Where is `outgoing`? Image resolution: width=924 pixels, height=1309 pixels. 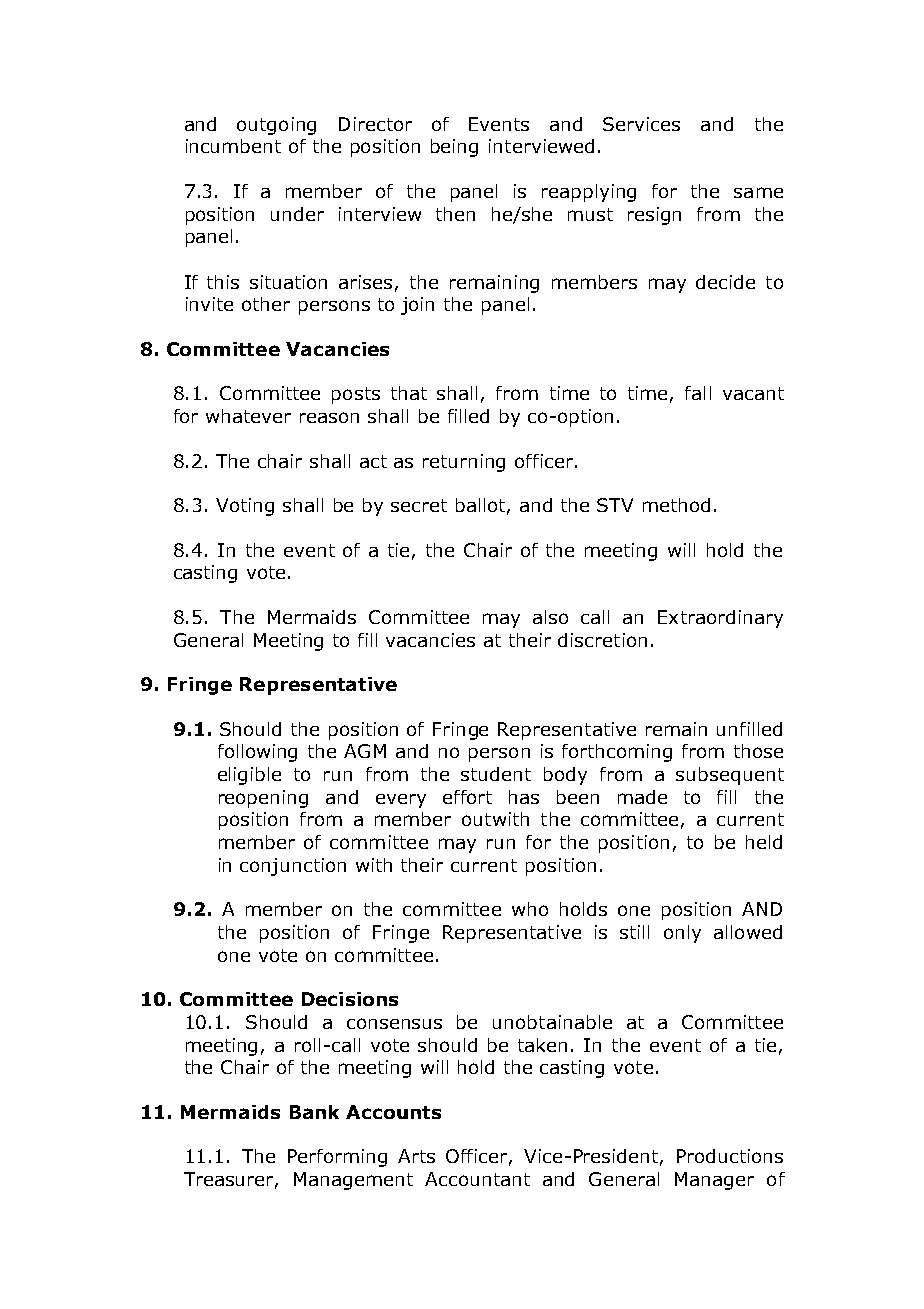
outgoing is located at coordinates (276, 126).
